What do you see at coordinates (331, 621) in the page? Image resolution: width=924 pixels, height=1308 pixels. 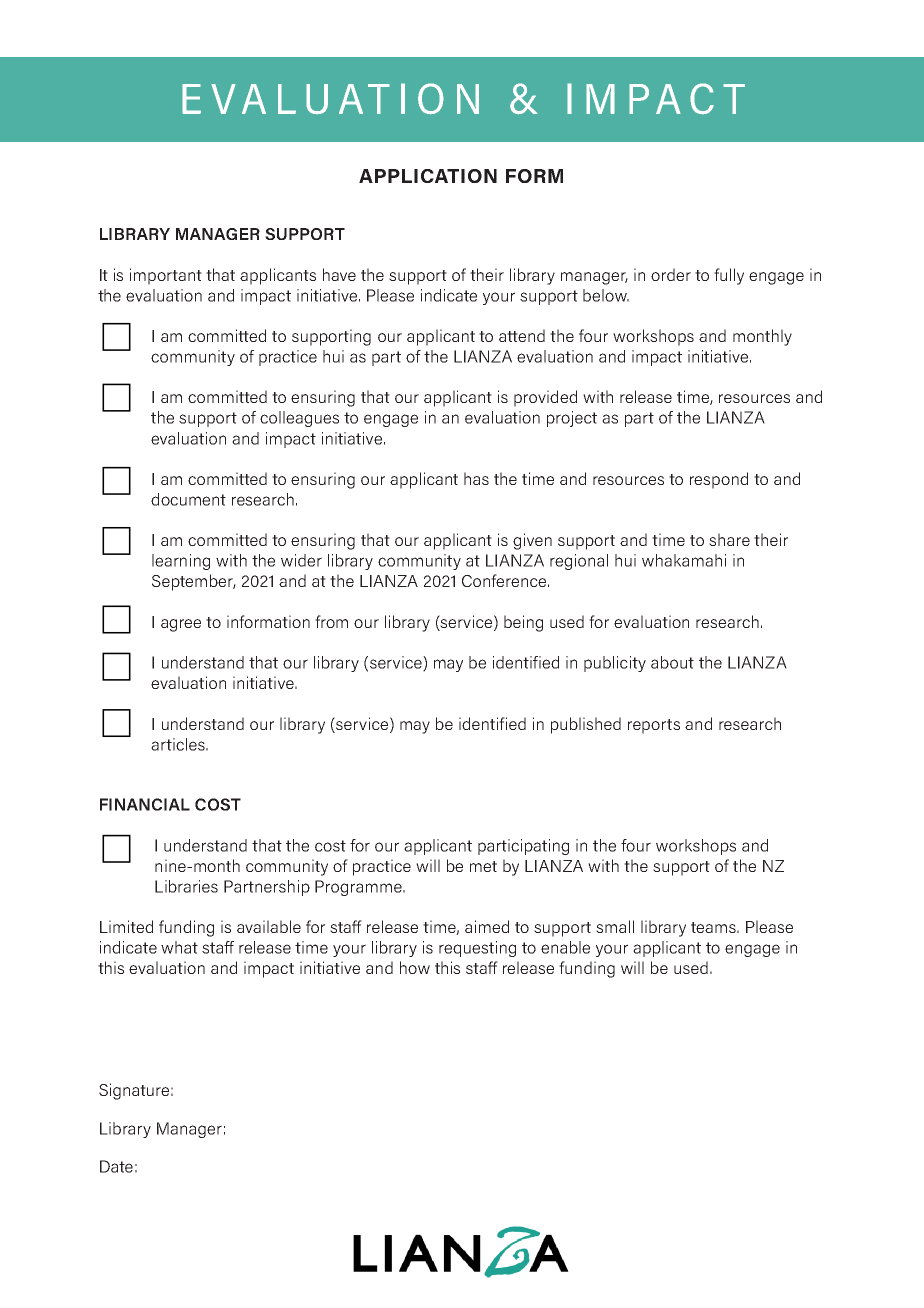 I see `from` at bounding box center [331, 621].
